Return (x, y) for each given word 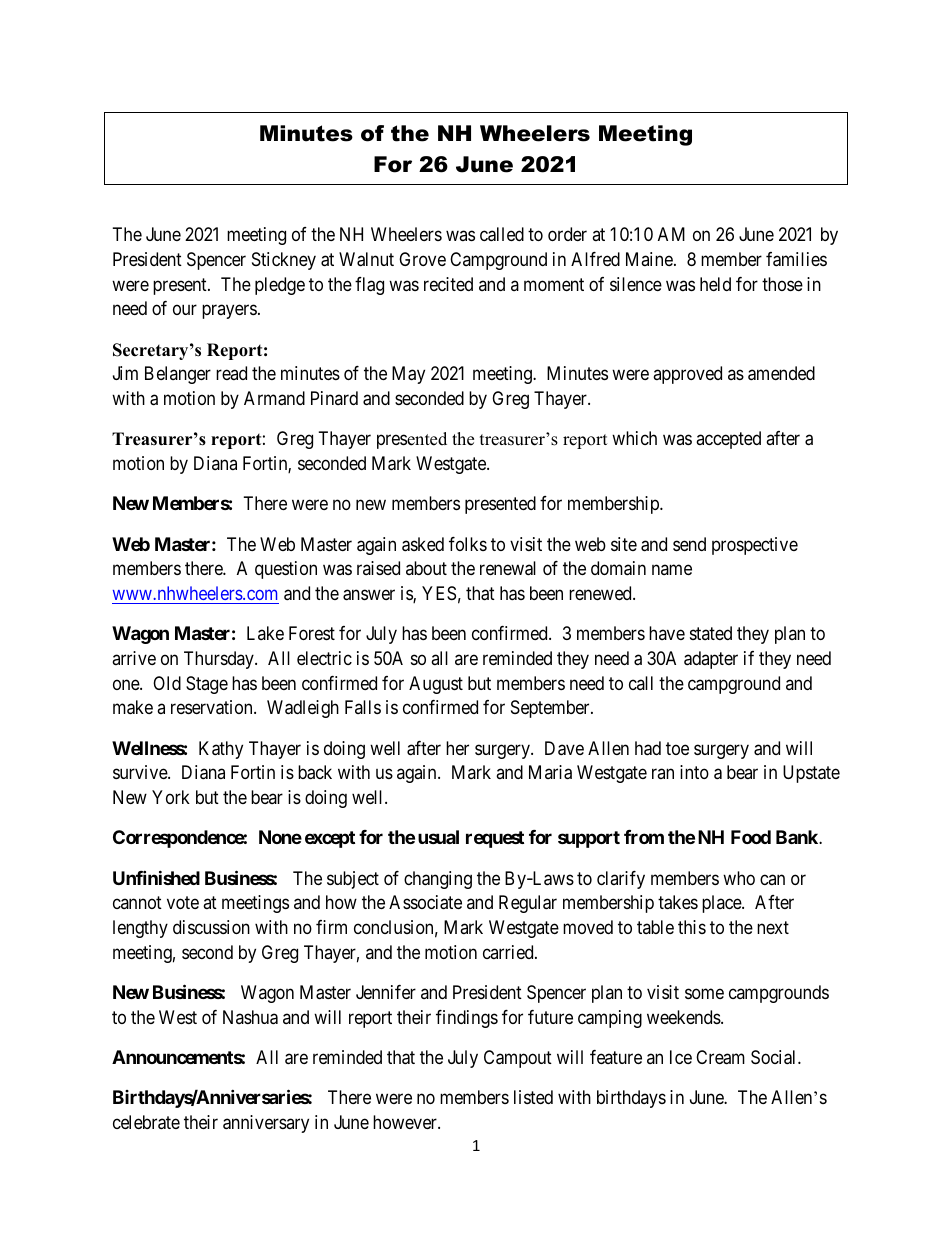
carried (509, 952)
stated (711, 633)
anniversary (266, 1124)
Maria (550, 772)
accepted (728, 440)
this (692, 927)
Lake (265, 633)
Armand (274, 398)
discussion (211, 927)
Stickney (284, 261)
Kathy (221, 750)
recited (448, 284)
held (715, 284)
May (408, 375)
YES (439, 593)
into (694, 772)
